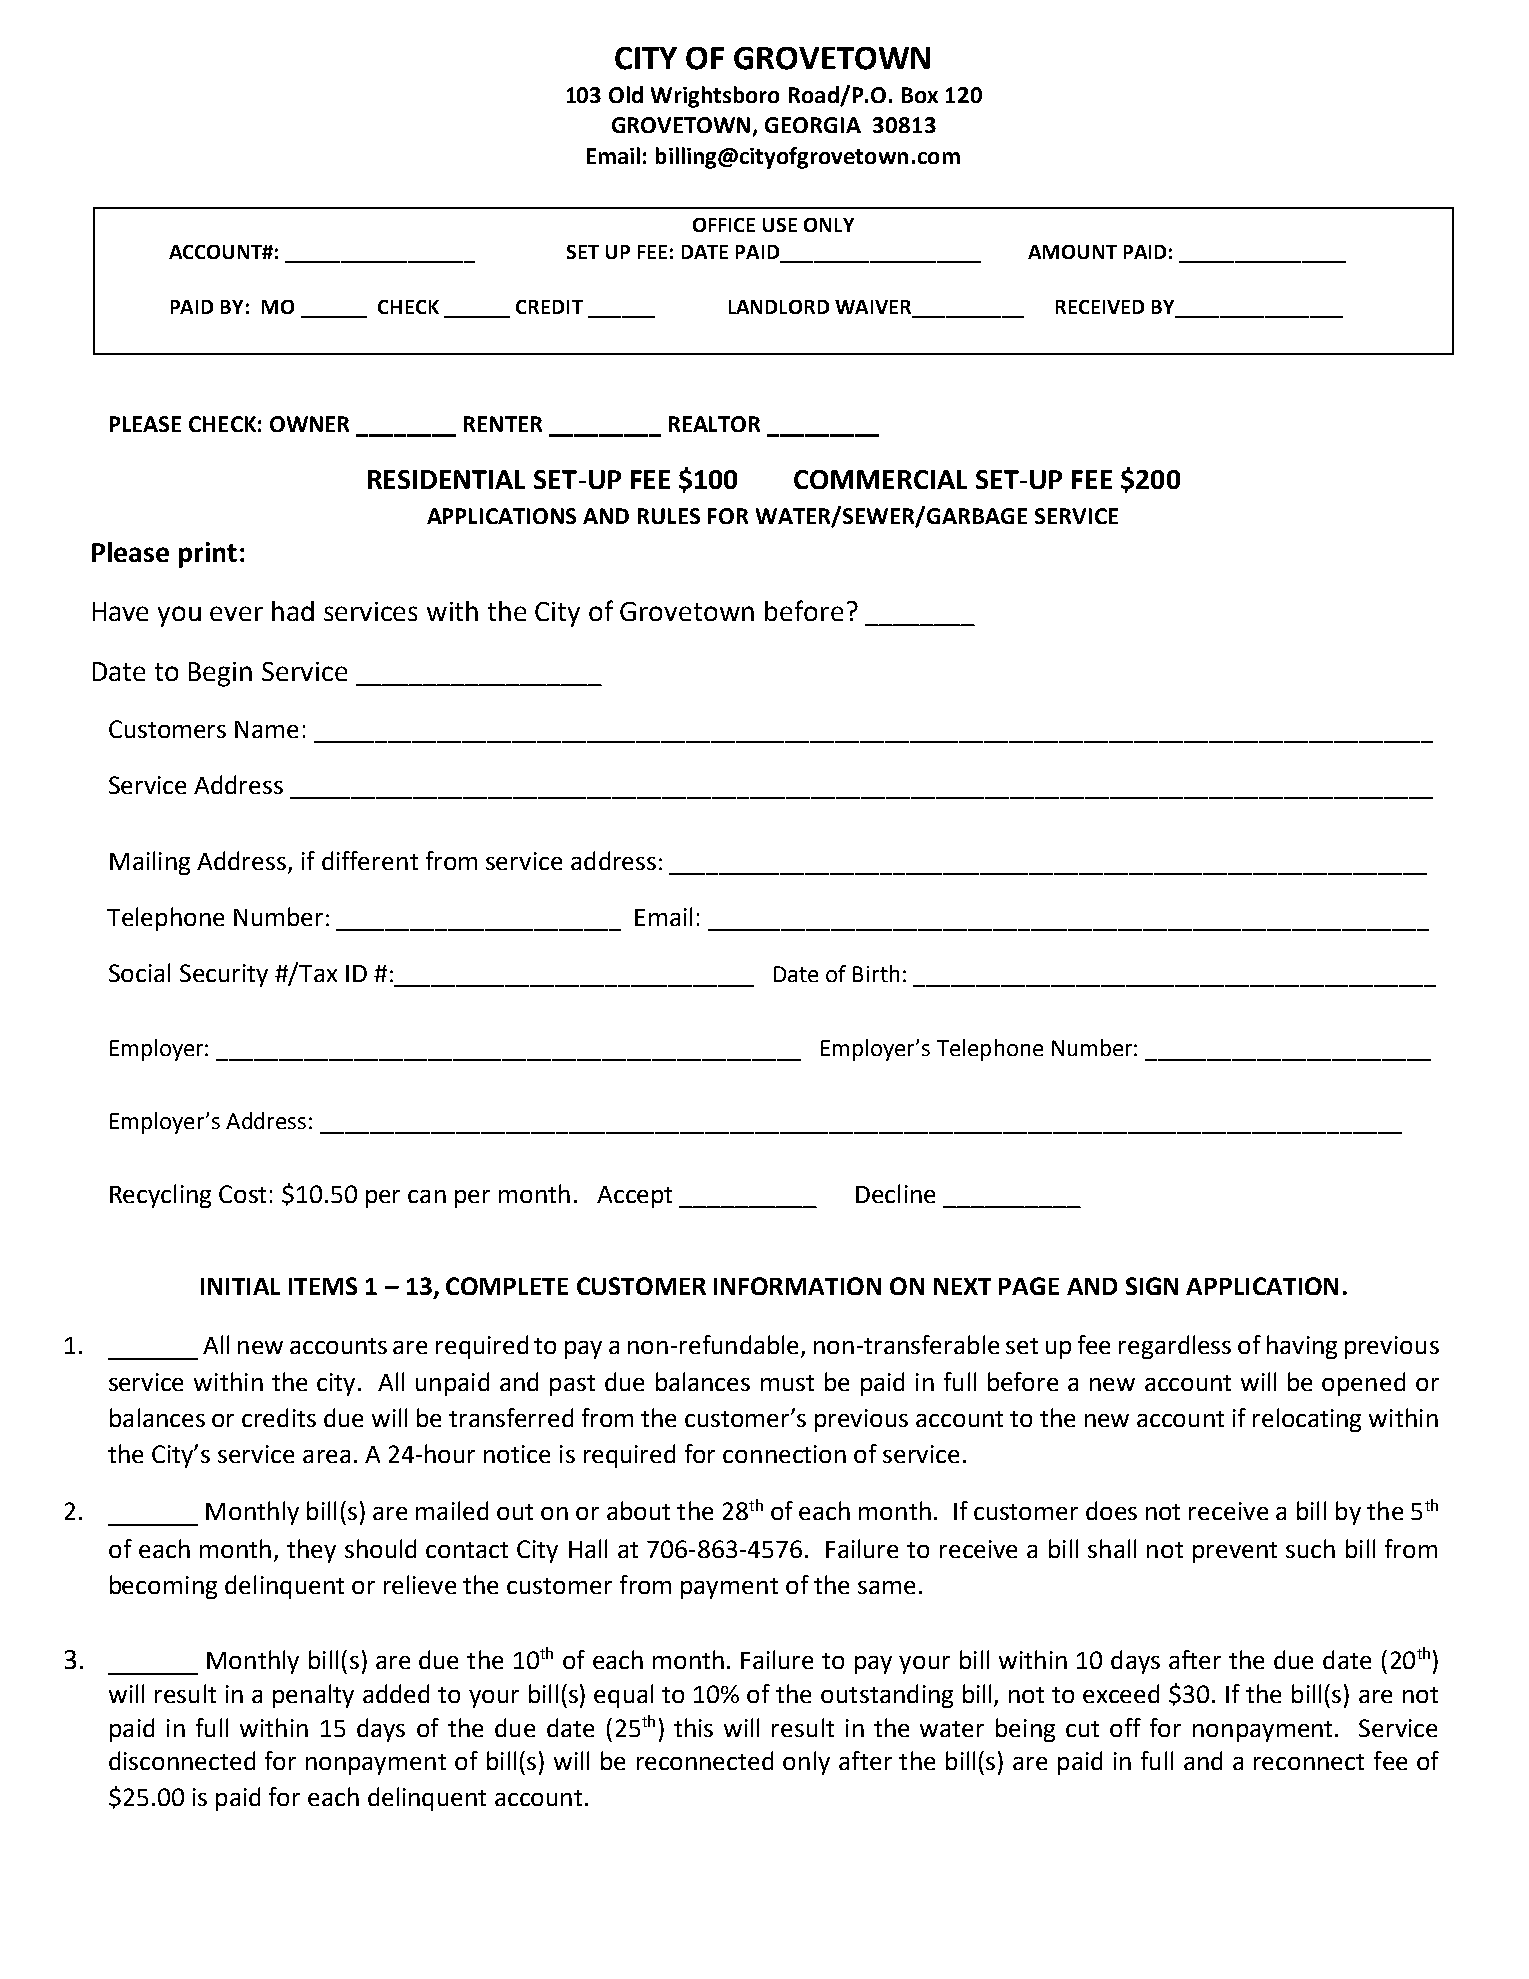 This document has width=1529, height=1979. Describe the element at coordinates (626, 94) in the document. I see `Old` at that location.
